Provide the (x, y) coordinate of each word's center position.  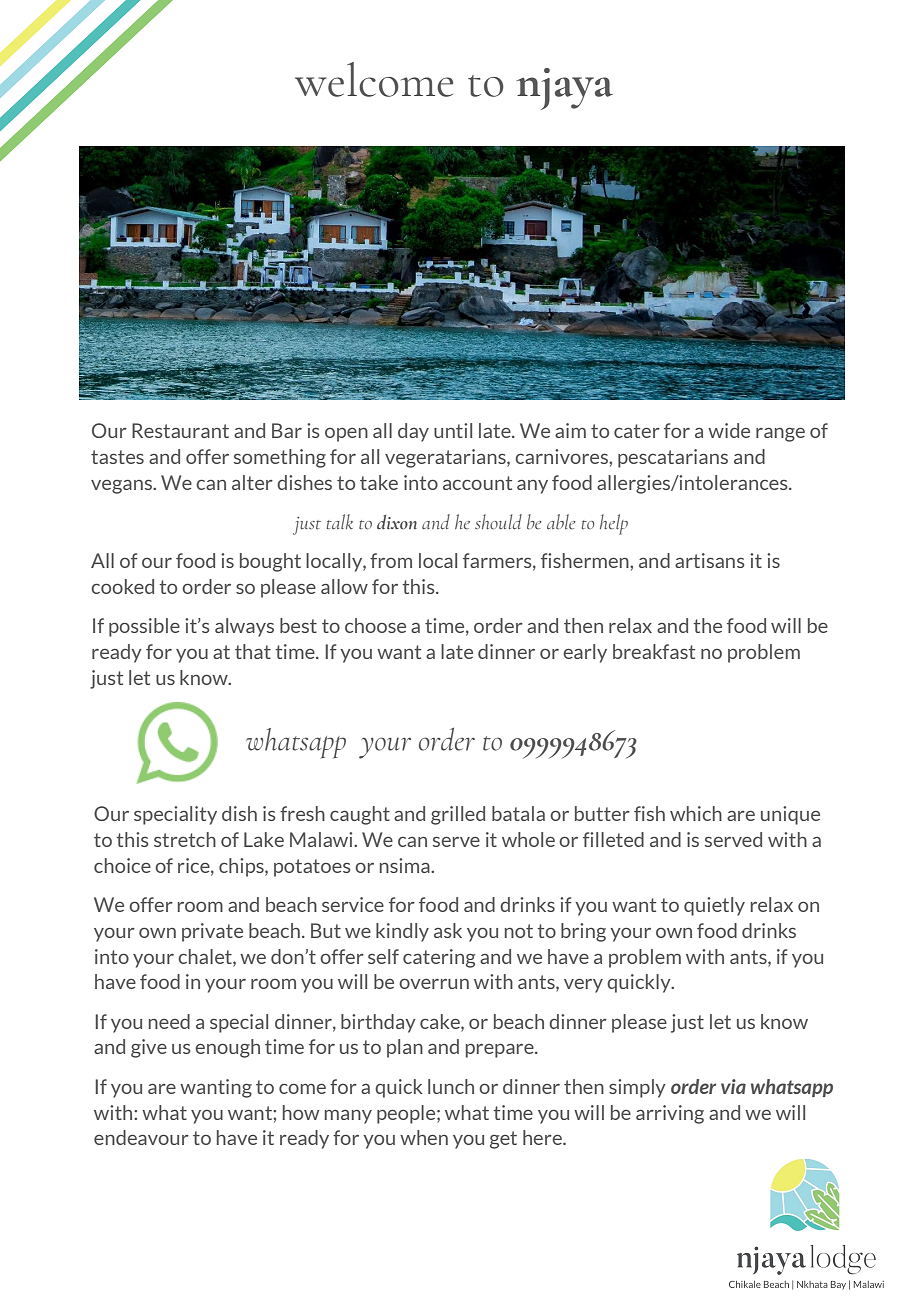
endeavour (141, 1137)
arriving (670, 1114)
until (453, 430)
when (424, 1137)
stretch (185, 839)
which (696, 813)
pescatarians (673, 458)
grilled (458, 815)
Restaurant (180, 430)
